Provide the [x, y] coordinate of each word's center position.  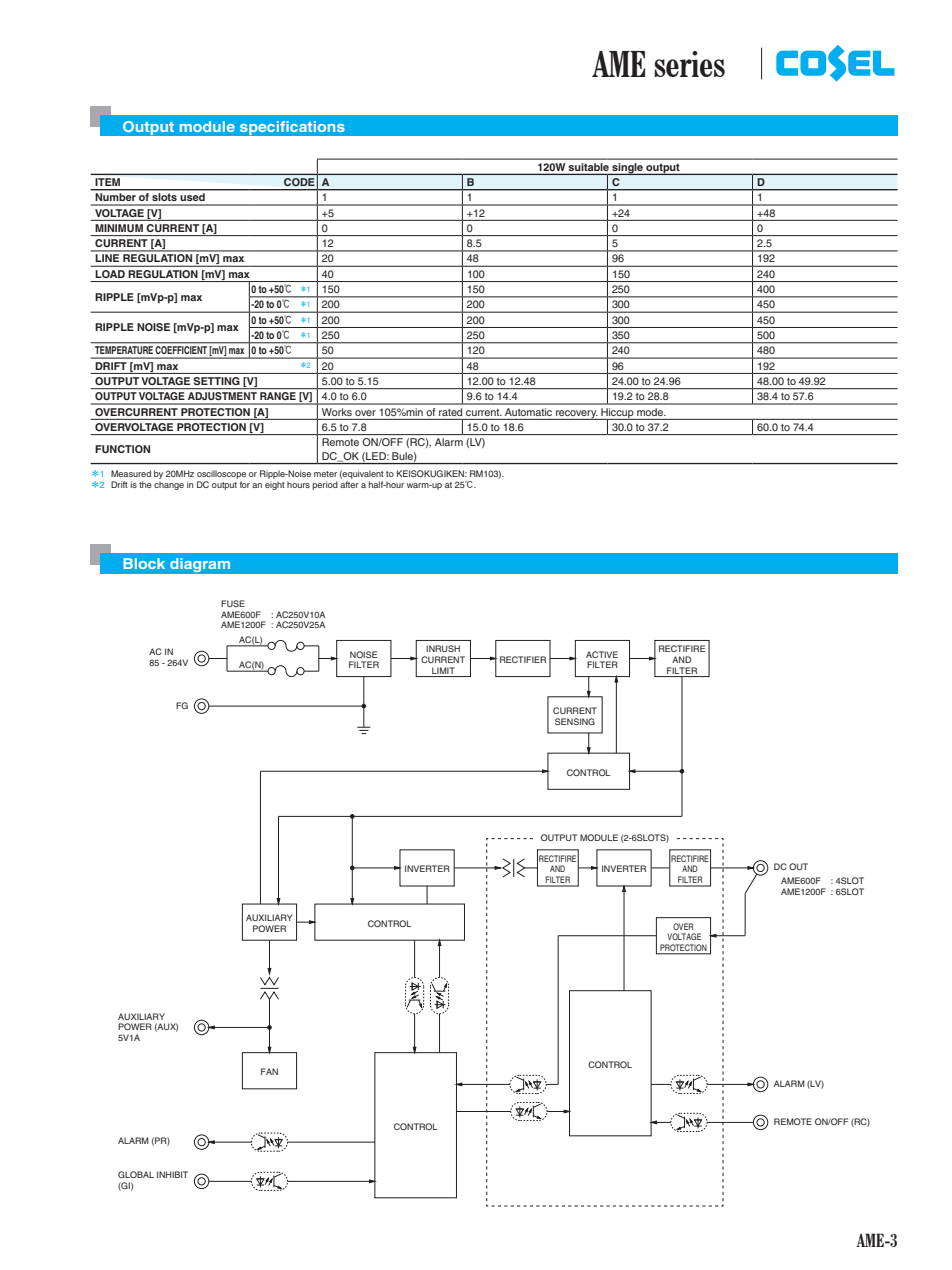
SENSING [575, 721]
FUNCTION [122, 449]
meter [325, 474]
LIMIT [443, 670]
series [689, 64]
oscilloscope [221, 474]
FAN [269, 1071]
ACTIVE [602, 654]
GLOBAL [136, 1174]
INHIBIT [172, 1174]
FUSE [233, 603]
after [349, 484]
